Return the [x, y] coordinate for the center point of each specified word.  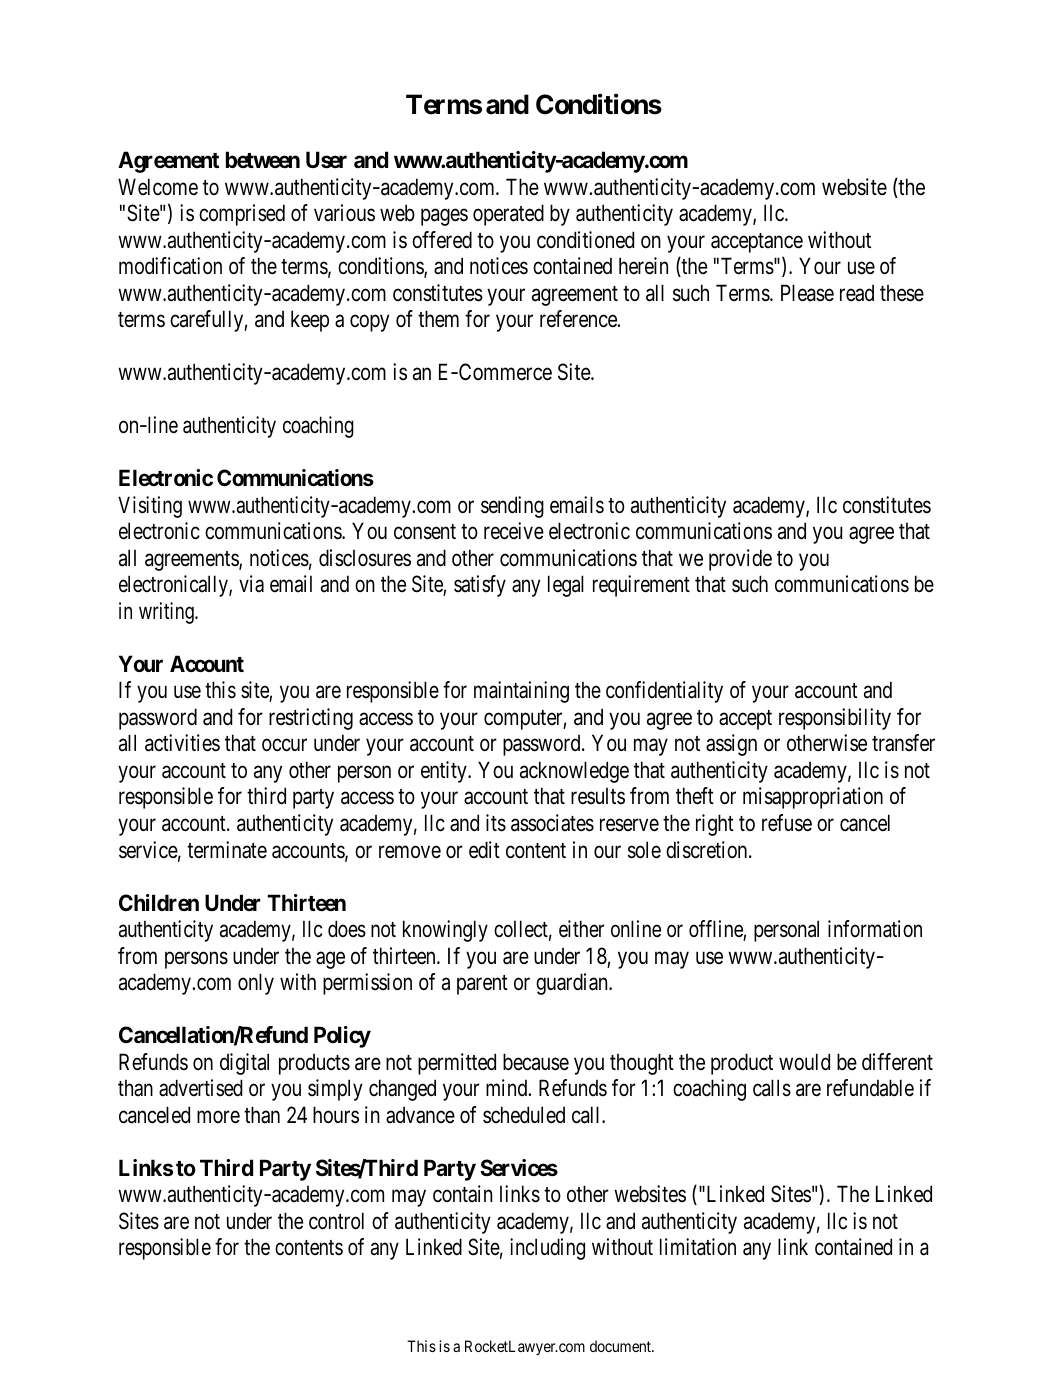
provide [740, 560]
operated [508, 215]
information [875, 929]
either [581, 929]
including [547, 1249]
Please [807, 293]
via [251, 584]
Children [159, 902]
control [336, 1221]
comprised [242, 215]
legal [566, 586]
